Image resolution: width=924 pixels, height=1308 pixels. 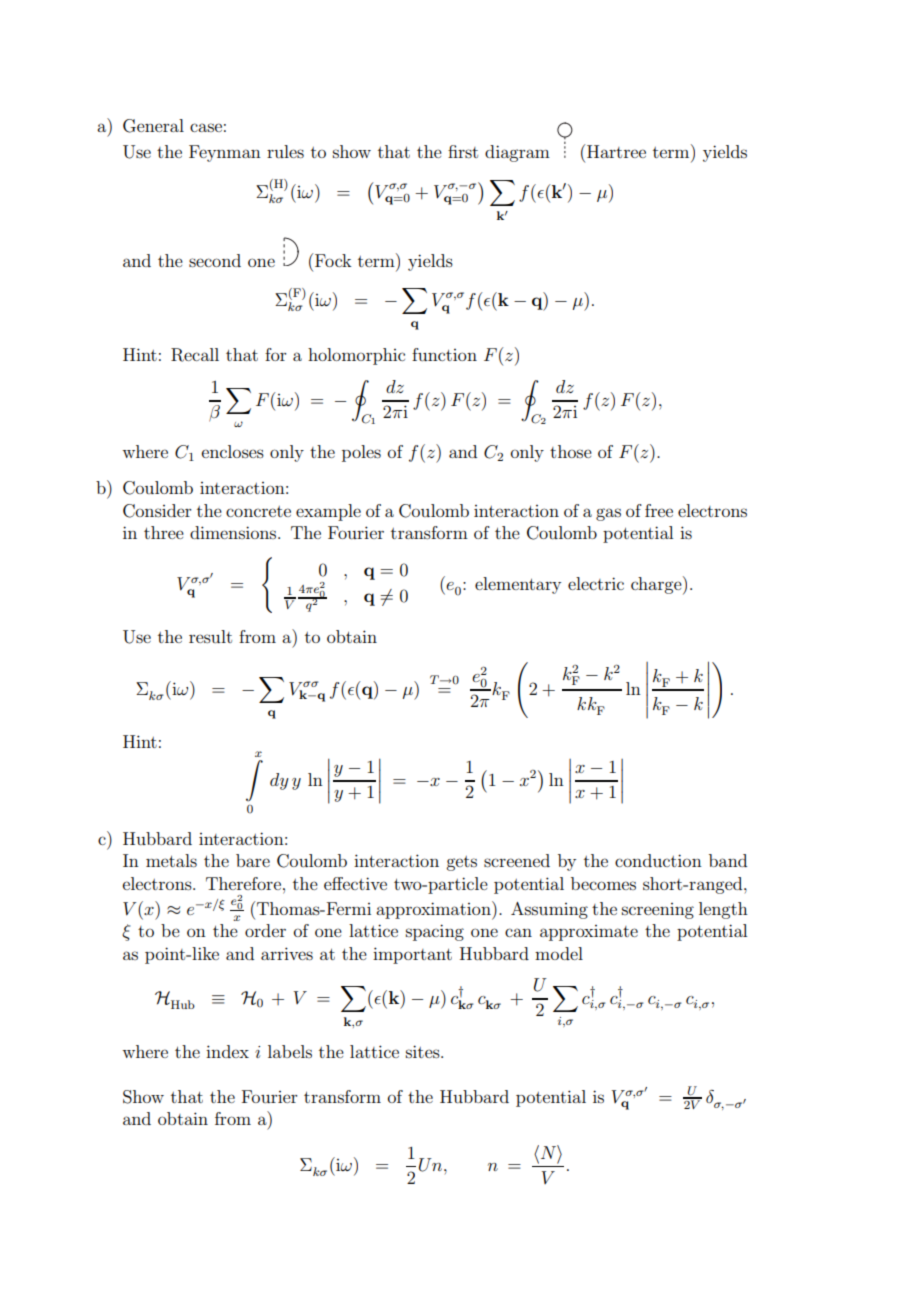 What do you see at coordinates (463, 151) in the screenshot?
I see `first` at bounding box center [463, 151].
